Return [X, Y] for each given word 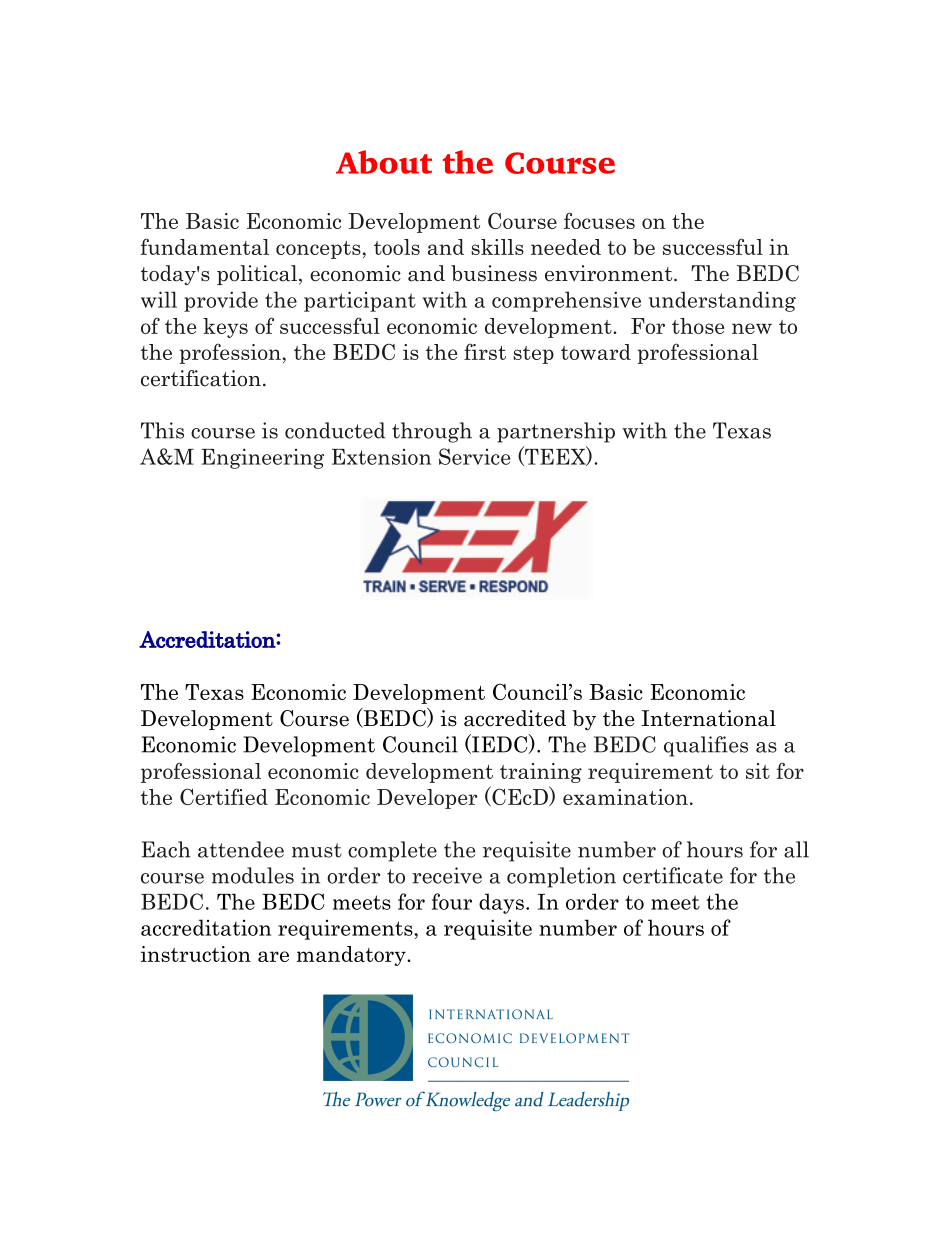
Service [474, 456]
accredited [515, 718]
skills [497, 247]
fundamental [205, 246]
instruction [196, 954]
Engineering [263, 458]
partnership [556, 432]
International [709, 718]
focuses [599, 220]
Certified [224, 796]
